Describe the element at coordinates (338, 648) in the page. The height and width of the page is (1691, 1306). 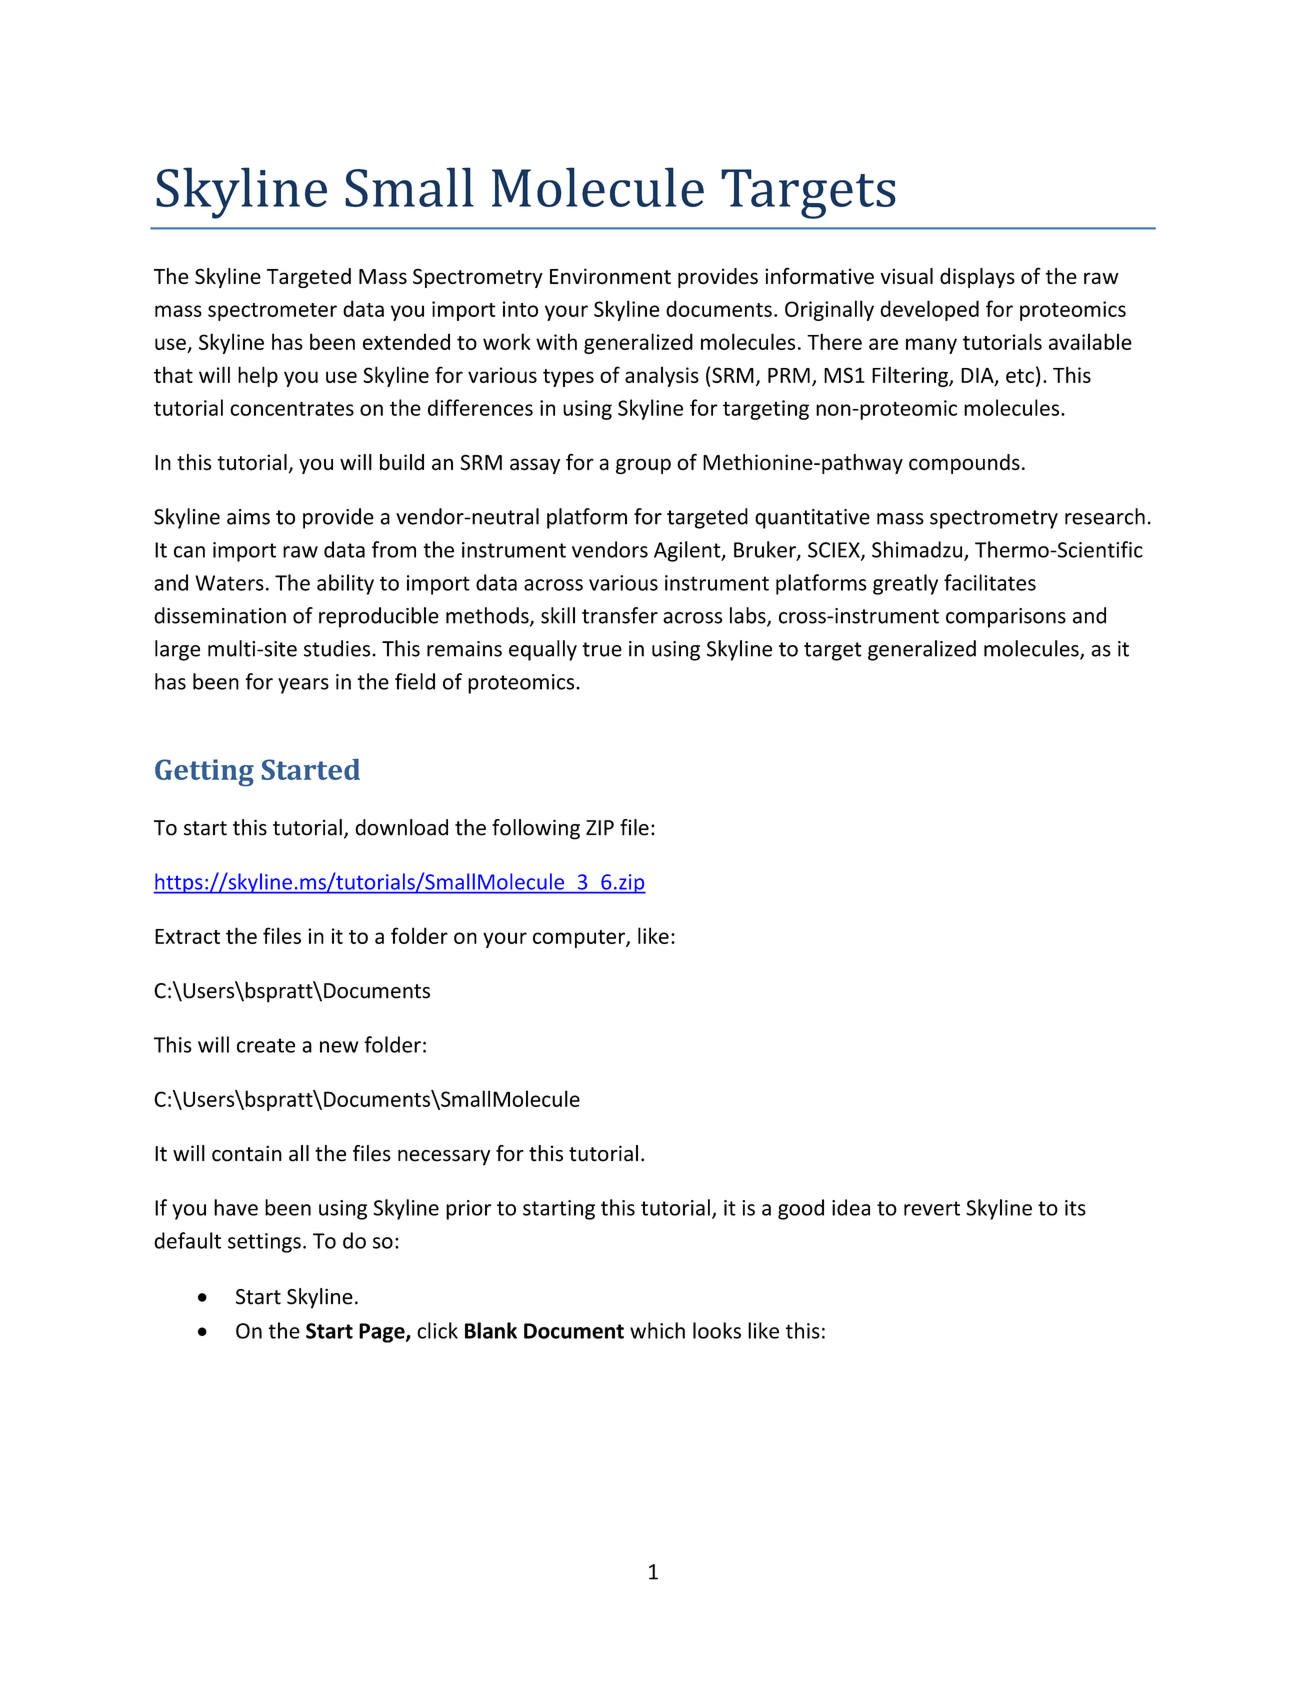
I see `studies` at that location.
